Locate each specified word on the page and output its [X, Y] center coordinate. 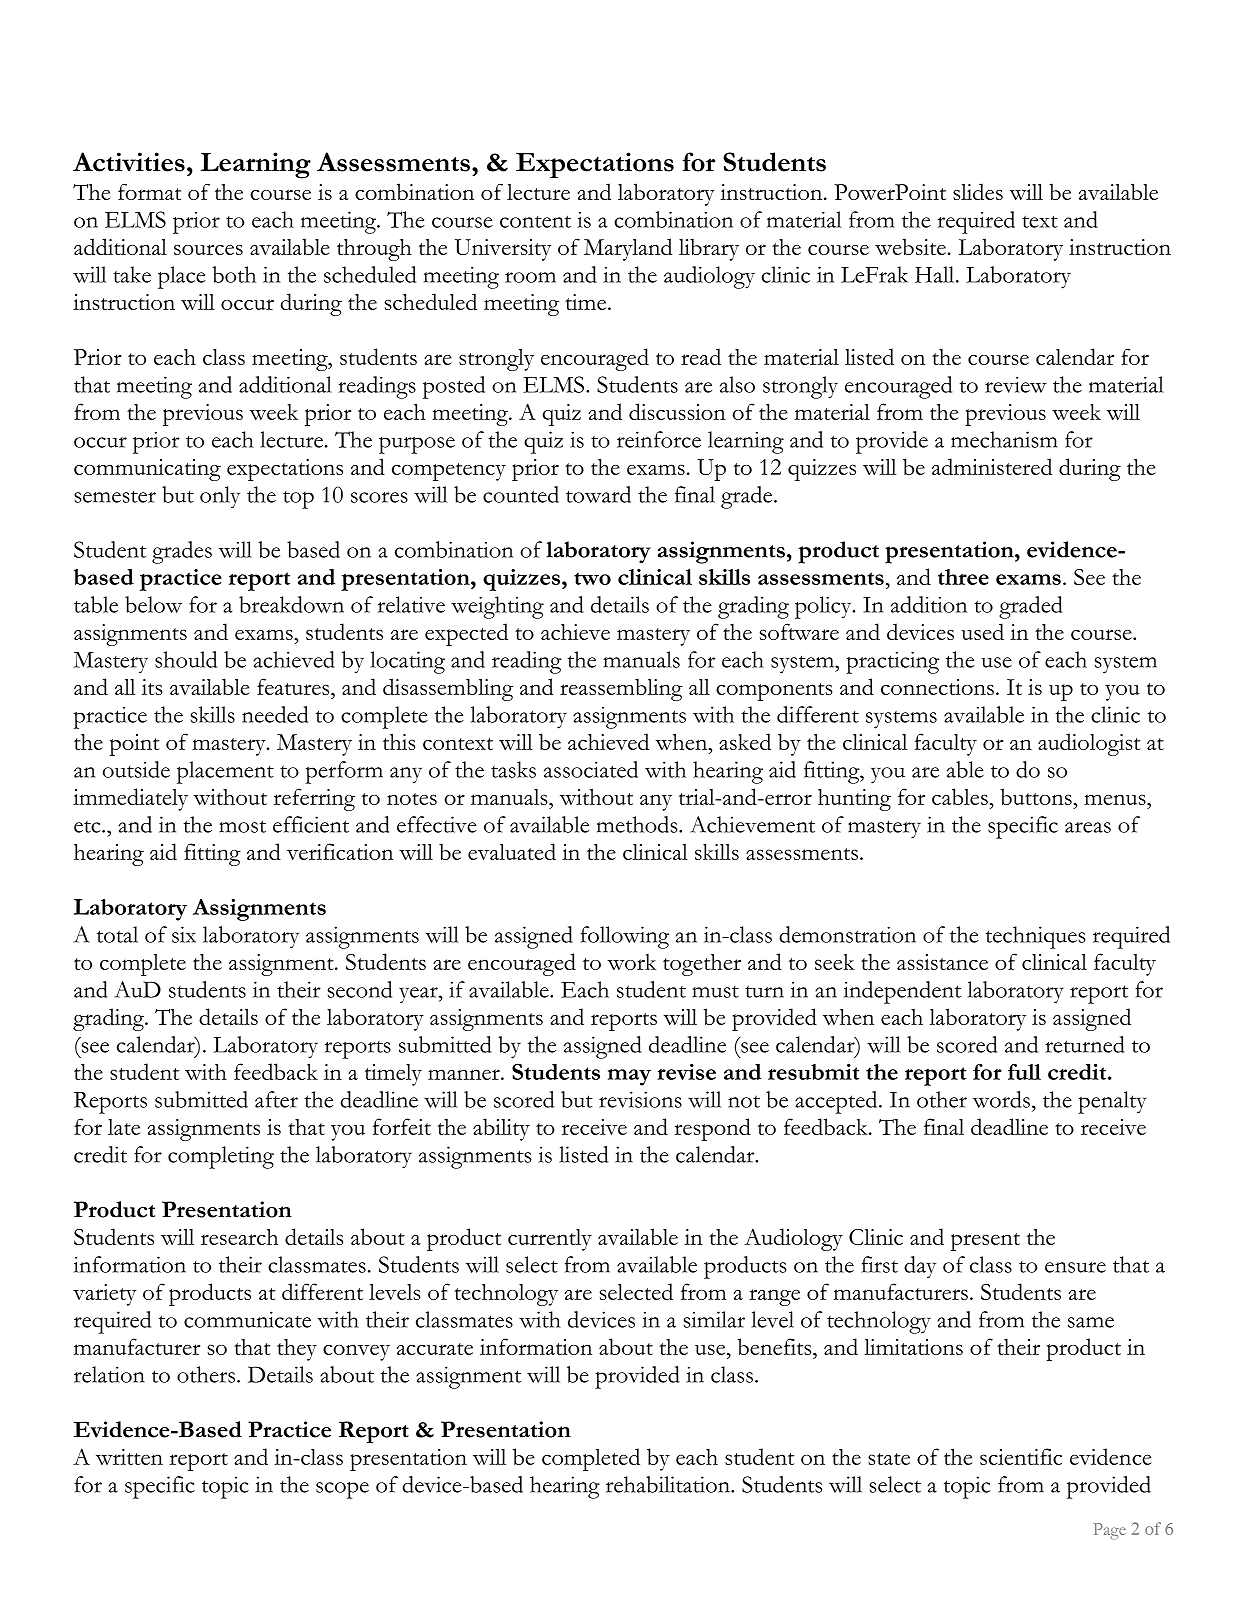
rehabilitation [669, 1484]
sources [208, 249]
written [129, 1457]
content [535, 221]
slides [978, 191]
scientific [1021, 1456]
